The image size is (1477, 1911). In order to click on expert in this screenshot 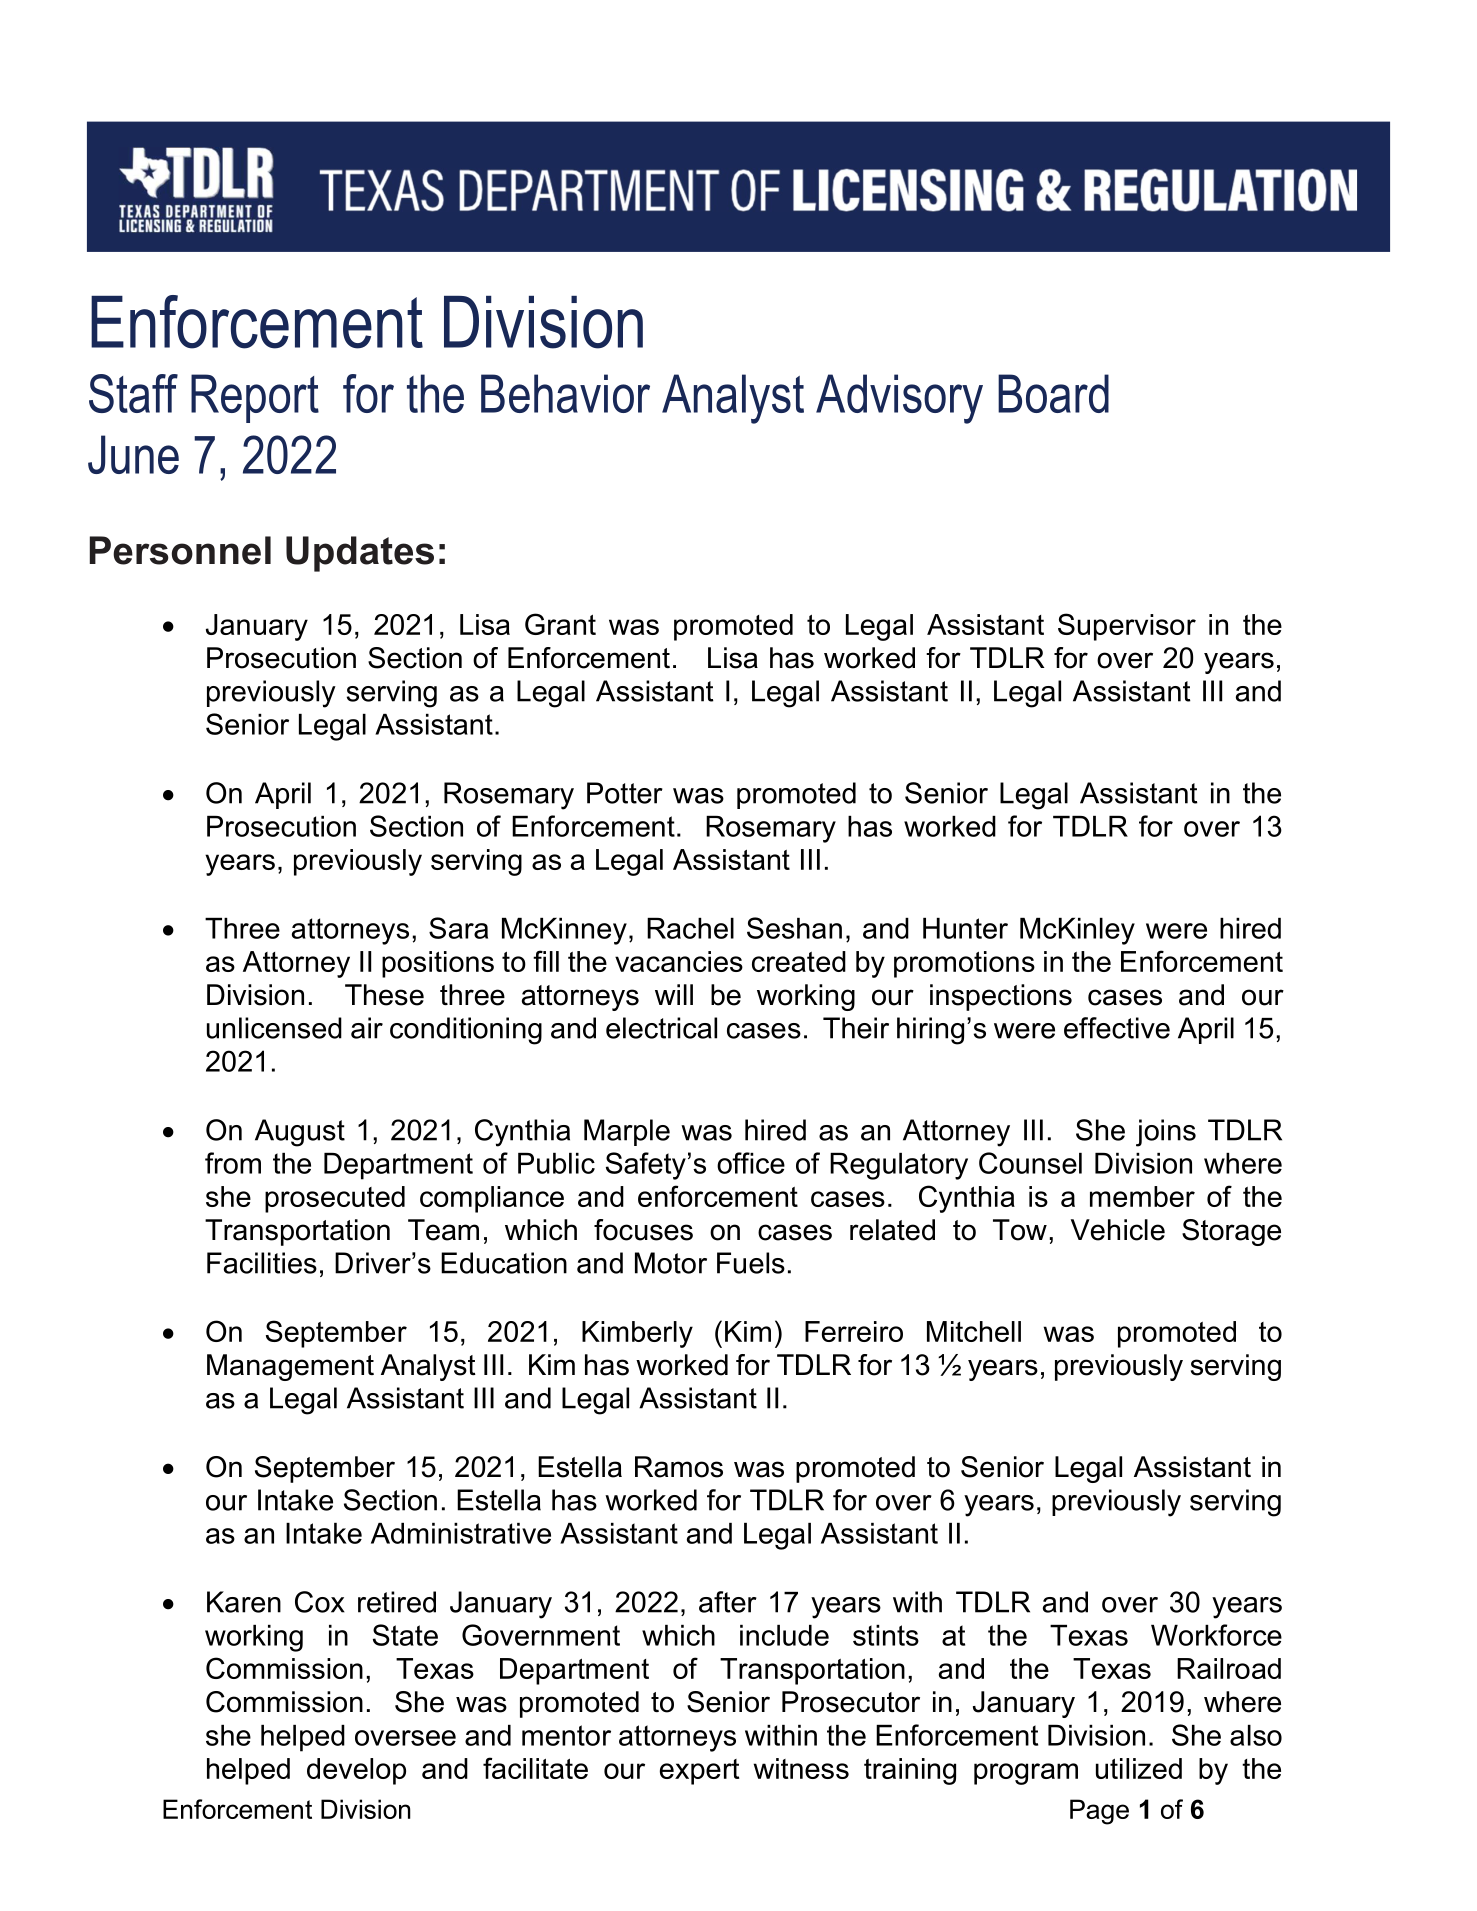, I will do `click(699, 1772)`.
